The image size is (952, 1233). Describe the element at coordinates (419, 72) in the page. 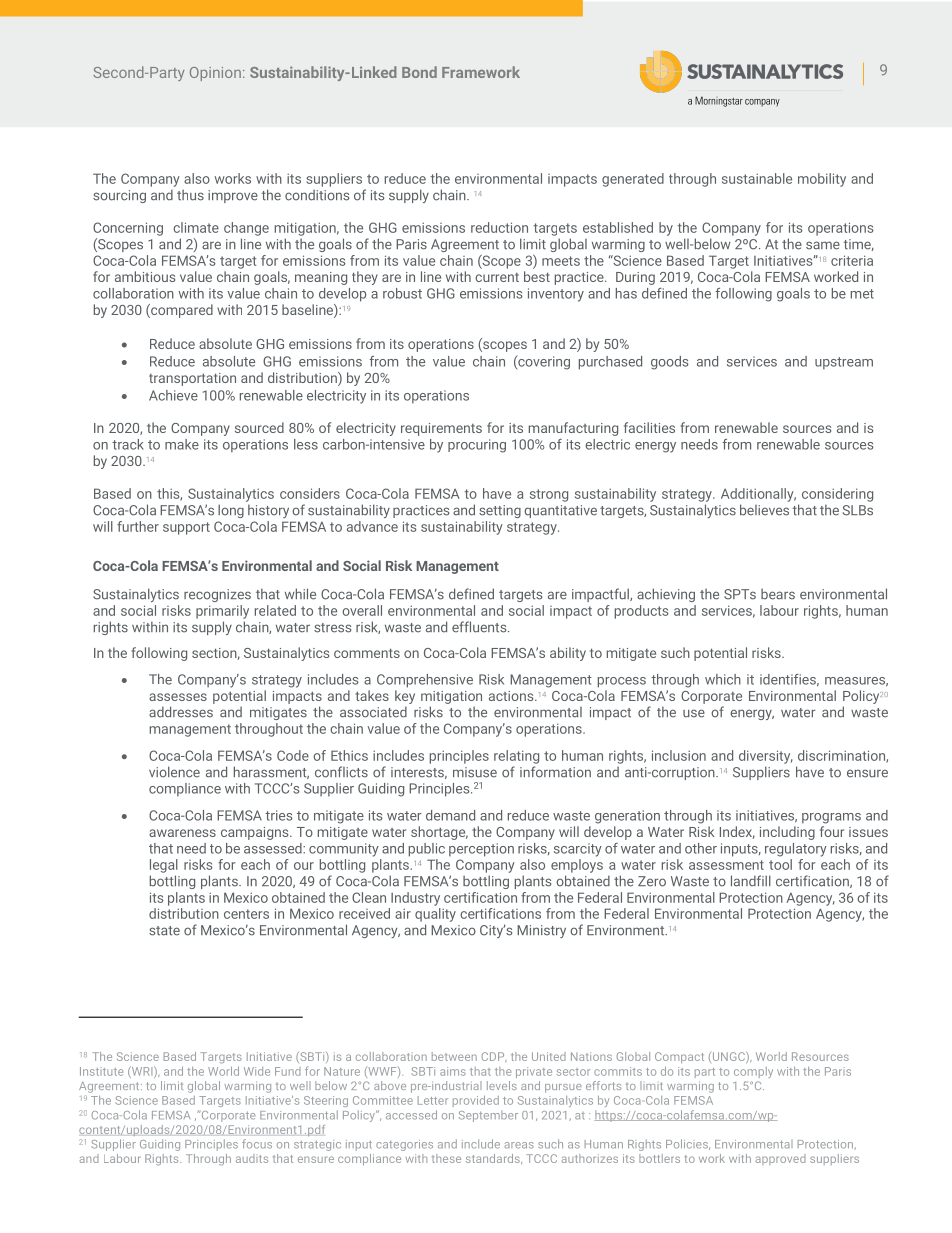

I see `Bond` at that location.
